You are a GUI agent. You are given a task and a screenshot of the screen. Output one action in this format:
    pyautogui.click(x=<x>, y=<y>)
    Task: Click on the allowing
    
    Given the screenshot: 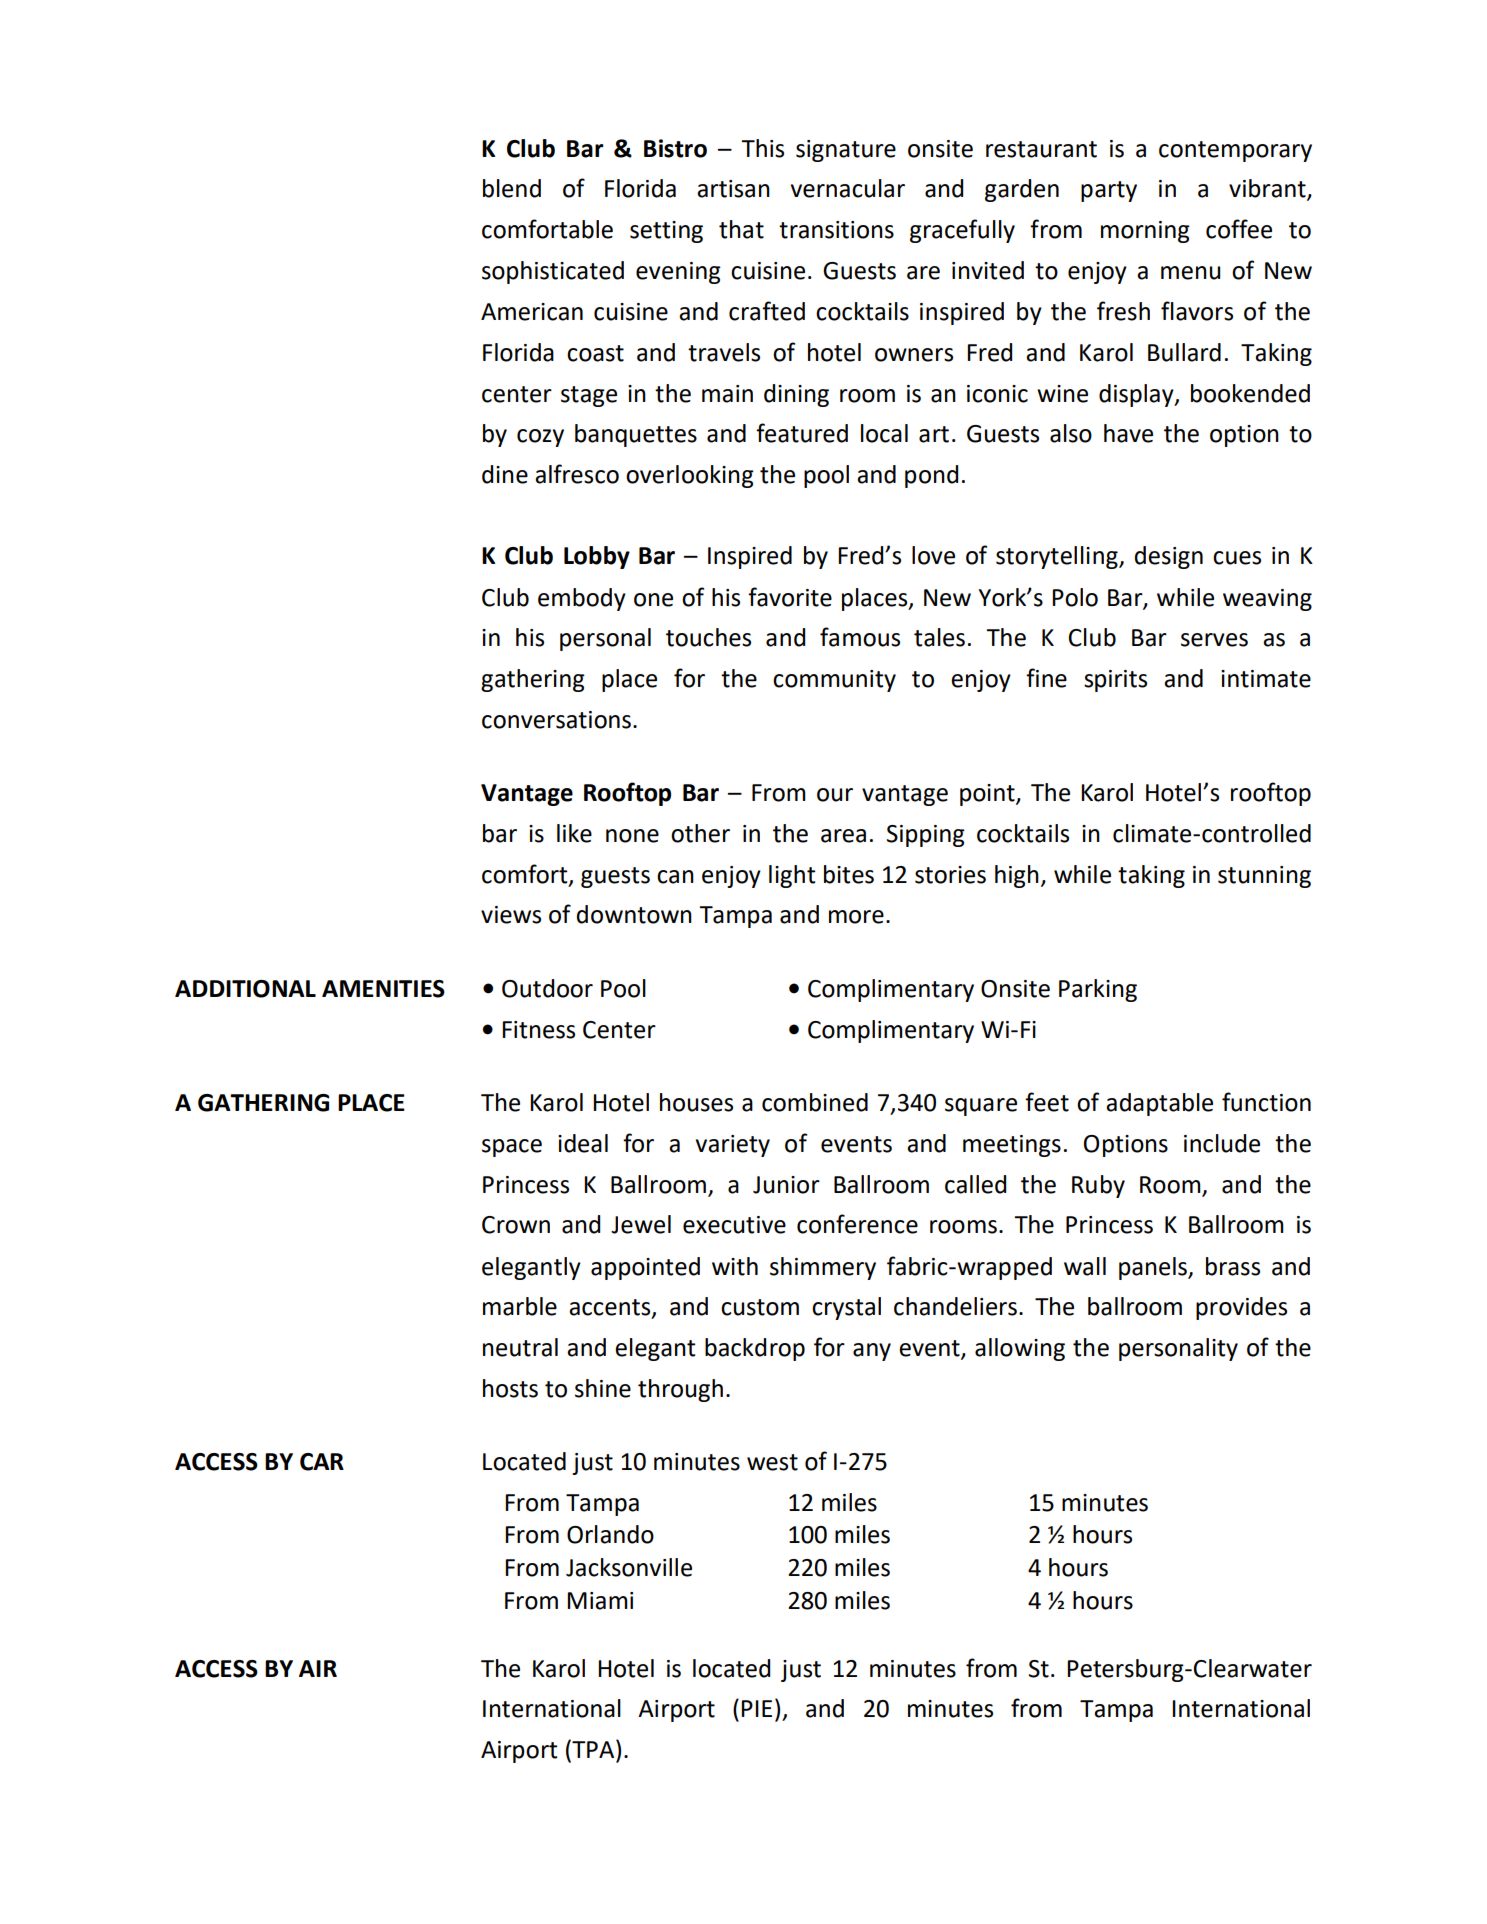 What is the action you would take?
    pyautogui.click(x=1020, y=1349)
